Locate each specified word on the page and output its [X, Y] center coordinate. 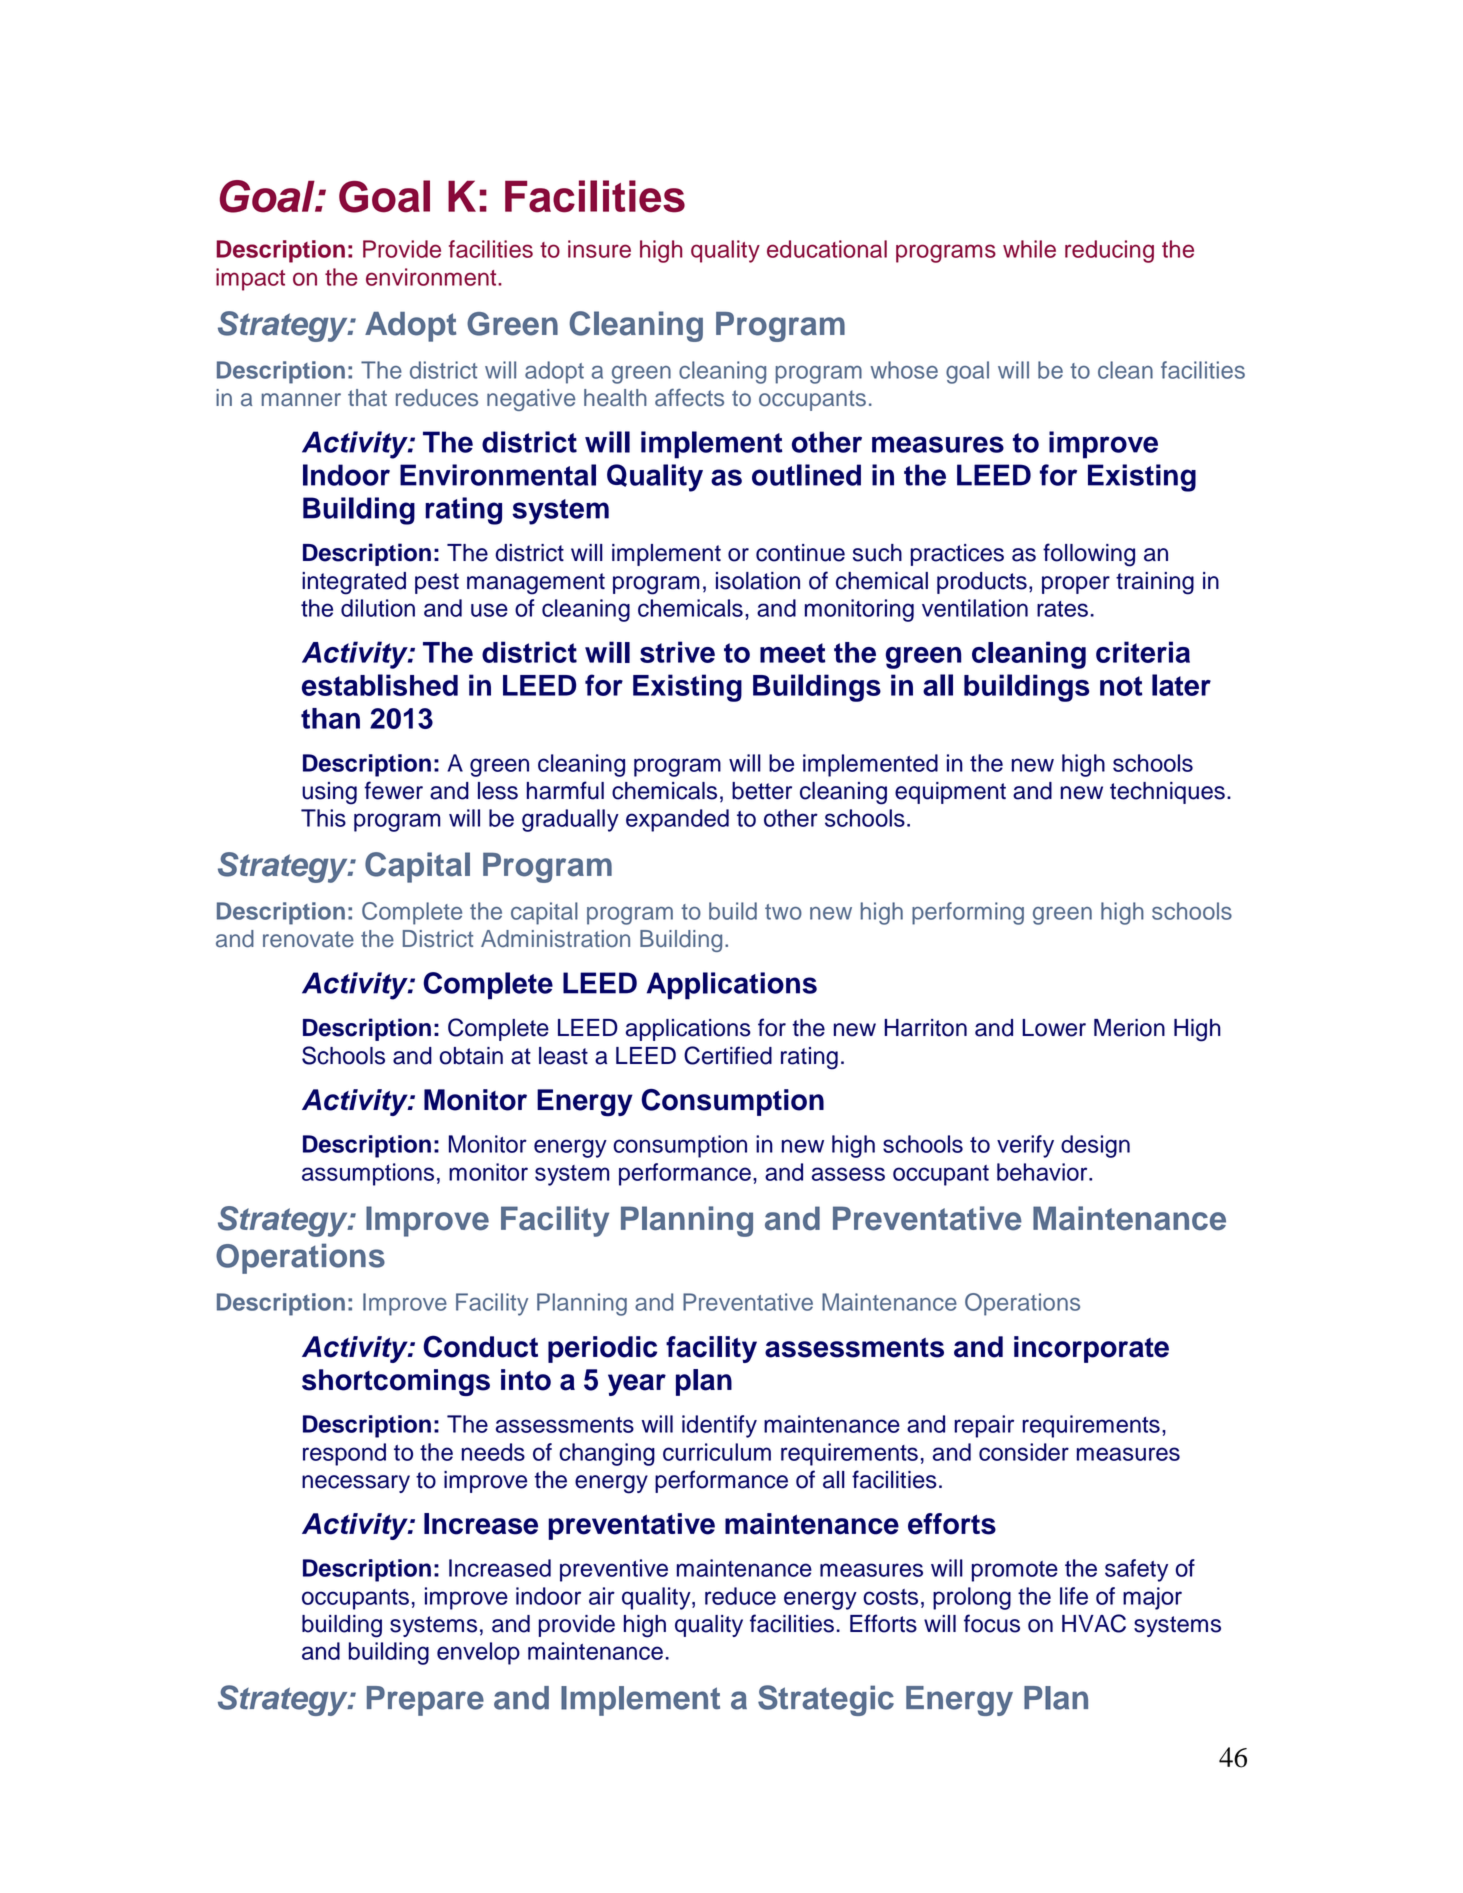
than [330, 718]
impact [250, 279]
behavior [1043, 1172]
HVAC [1094, 1623]
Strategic [826, 1700]
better [762, 791]
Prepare [425, 1701]
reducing [1109, 251]
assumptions [368, 1174]
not [1121, 686]
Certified [728, 1055]
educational [827, 249]
